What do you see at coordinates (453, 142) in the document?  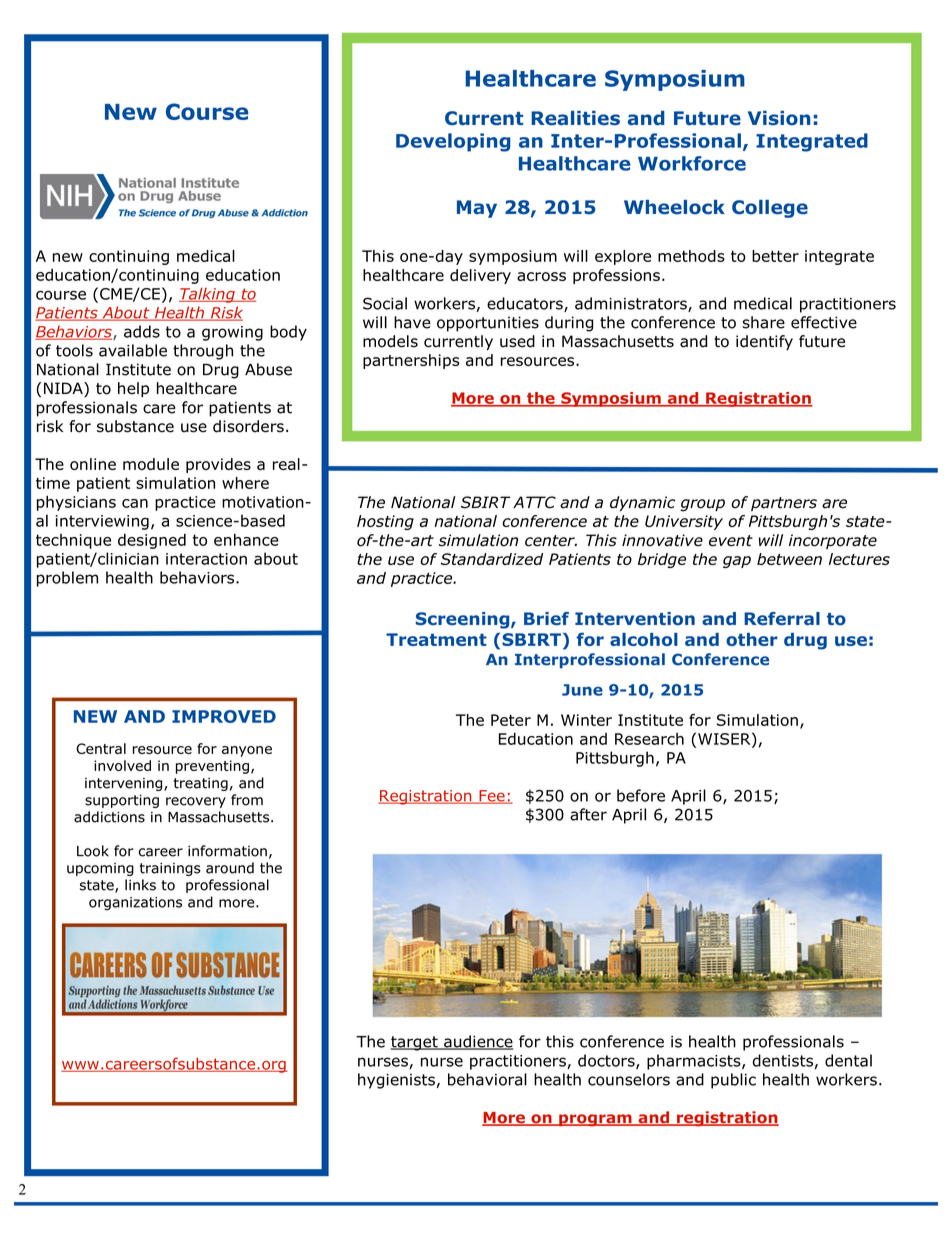 I see `Developing` at bounding box center [453, 142].
